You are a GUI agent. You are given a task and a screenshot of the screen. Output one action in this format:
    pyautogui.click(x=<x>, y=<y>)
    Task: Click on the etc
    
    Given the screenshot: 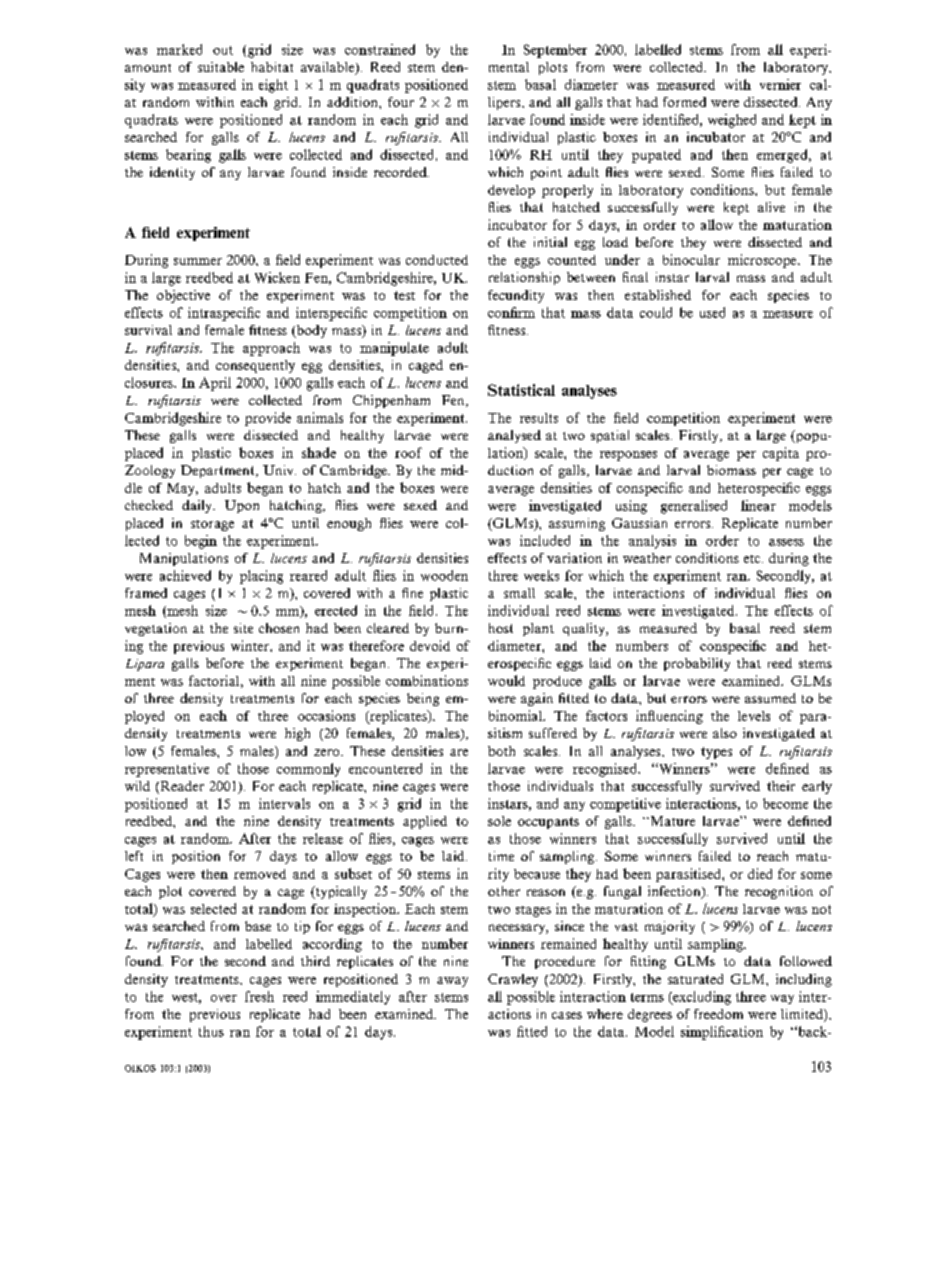 What is the action you would take?
    pyautogui.click(x=753, y=559)
